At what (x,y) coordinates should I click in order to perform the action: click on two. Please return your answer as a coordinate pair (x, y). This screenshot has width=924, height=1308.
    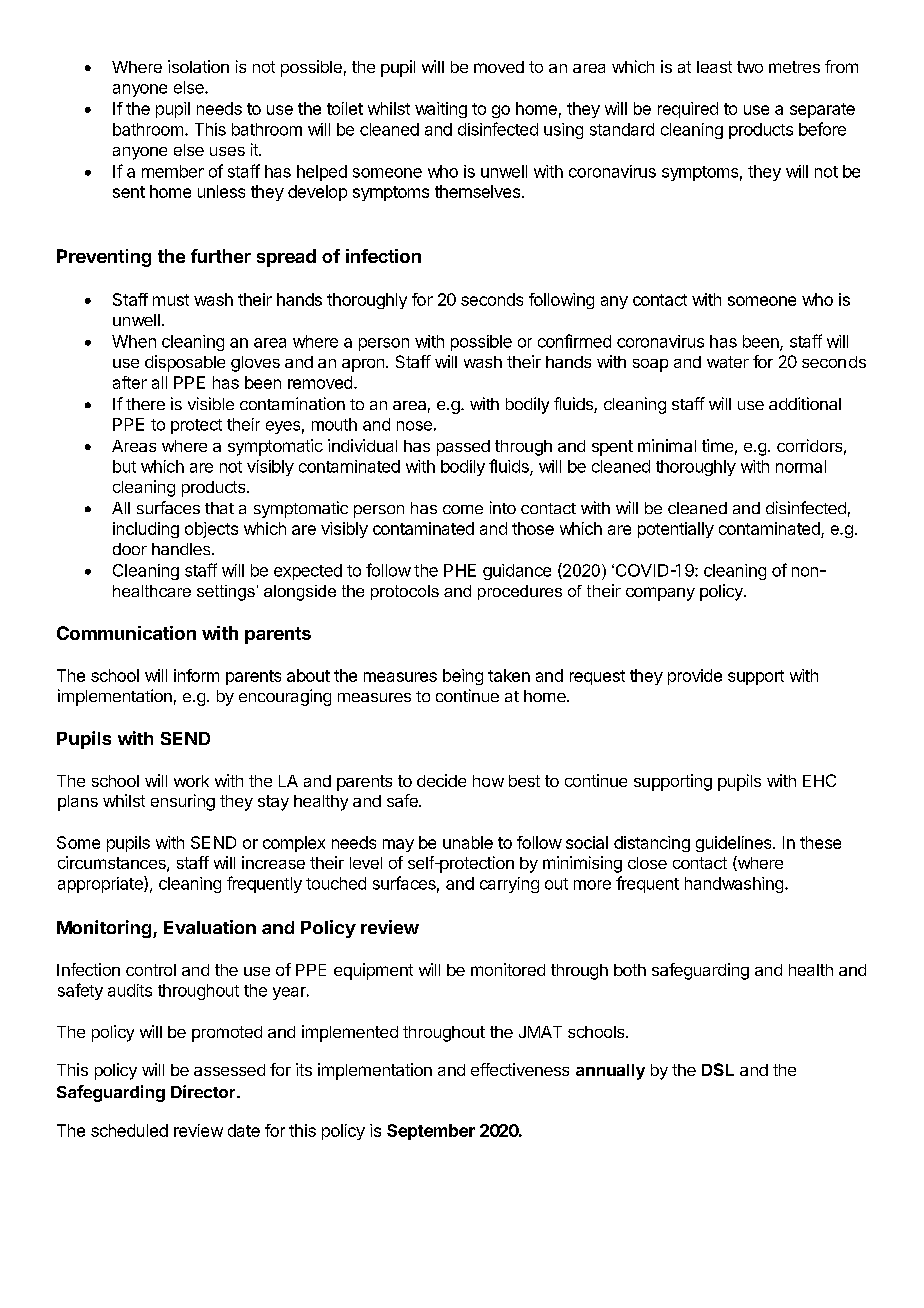
    Looking at the image, I should click on (750, 67).
